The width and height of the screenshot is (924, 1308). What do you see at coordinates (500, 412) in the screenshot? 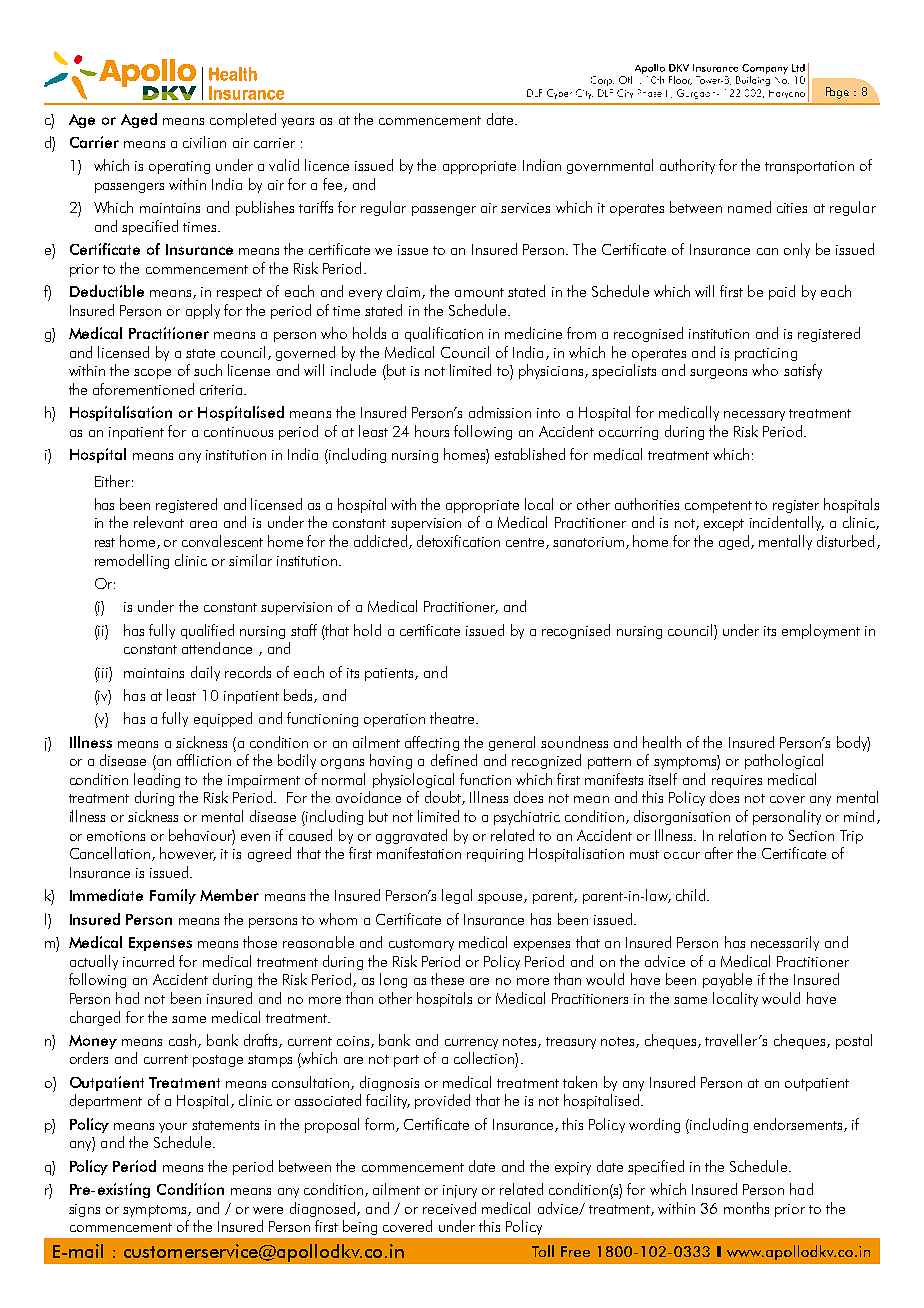
I see `admission` at bounding box center [500, 412].
